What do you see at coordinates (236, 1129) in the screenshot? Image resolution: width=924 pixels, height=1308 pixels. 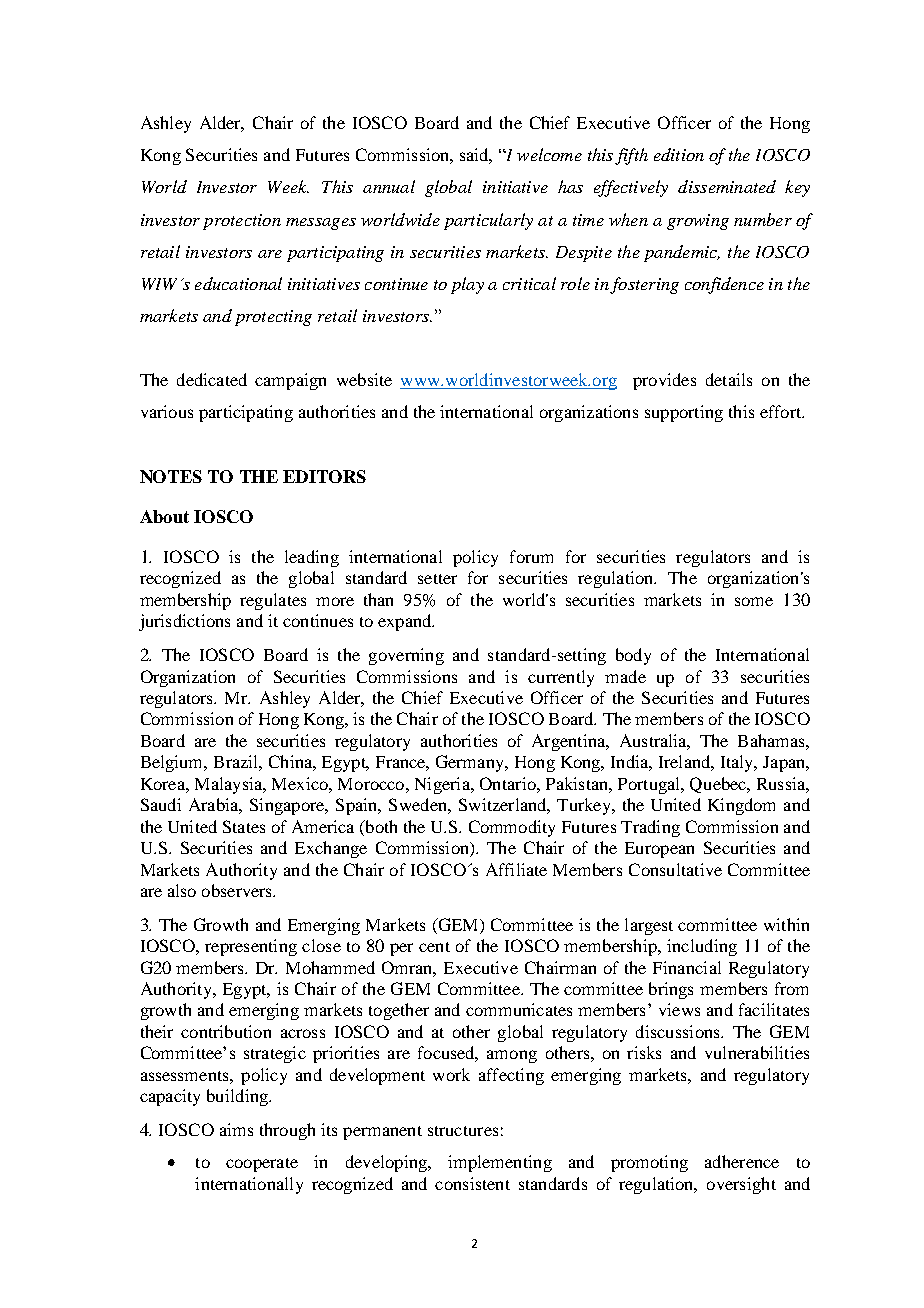 I see `aims` at bounding box center [236, 1129].
